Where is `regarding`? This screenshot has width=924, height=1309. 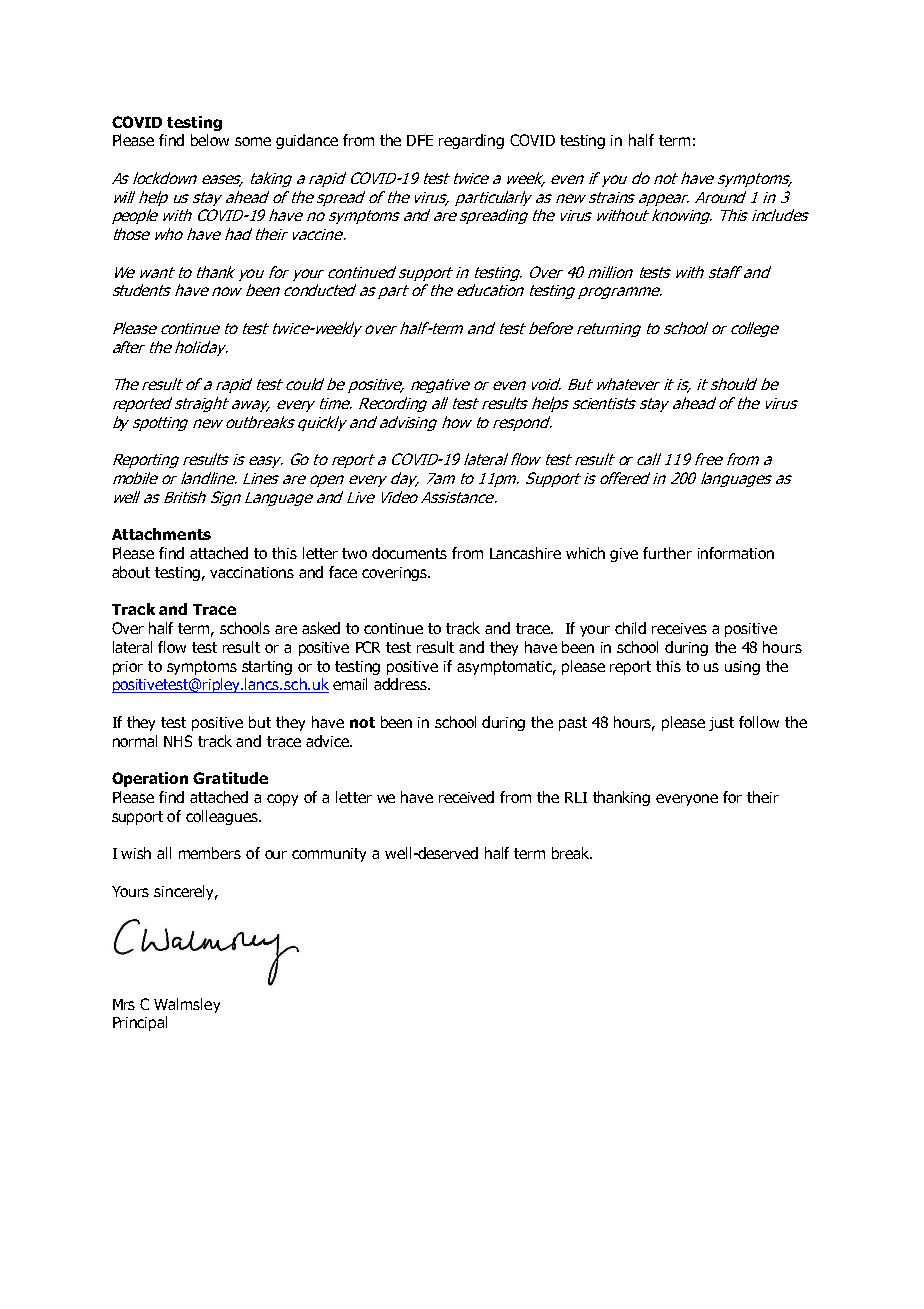
regarding is located at coordinates (471, 141).
